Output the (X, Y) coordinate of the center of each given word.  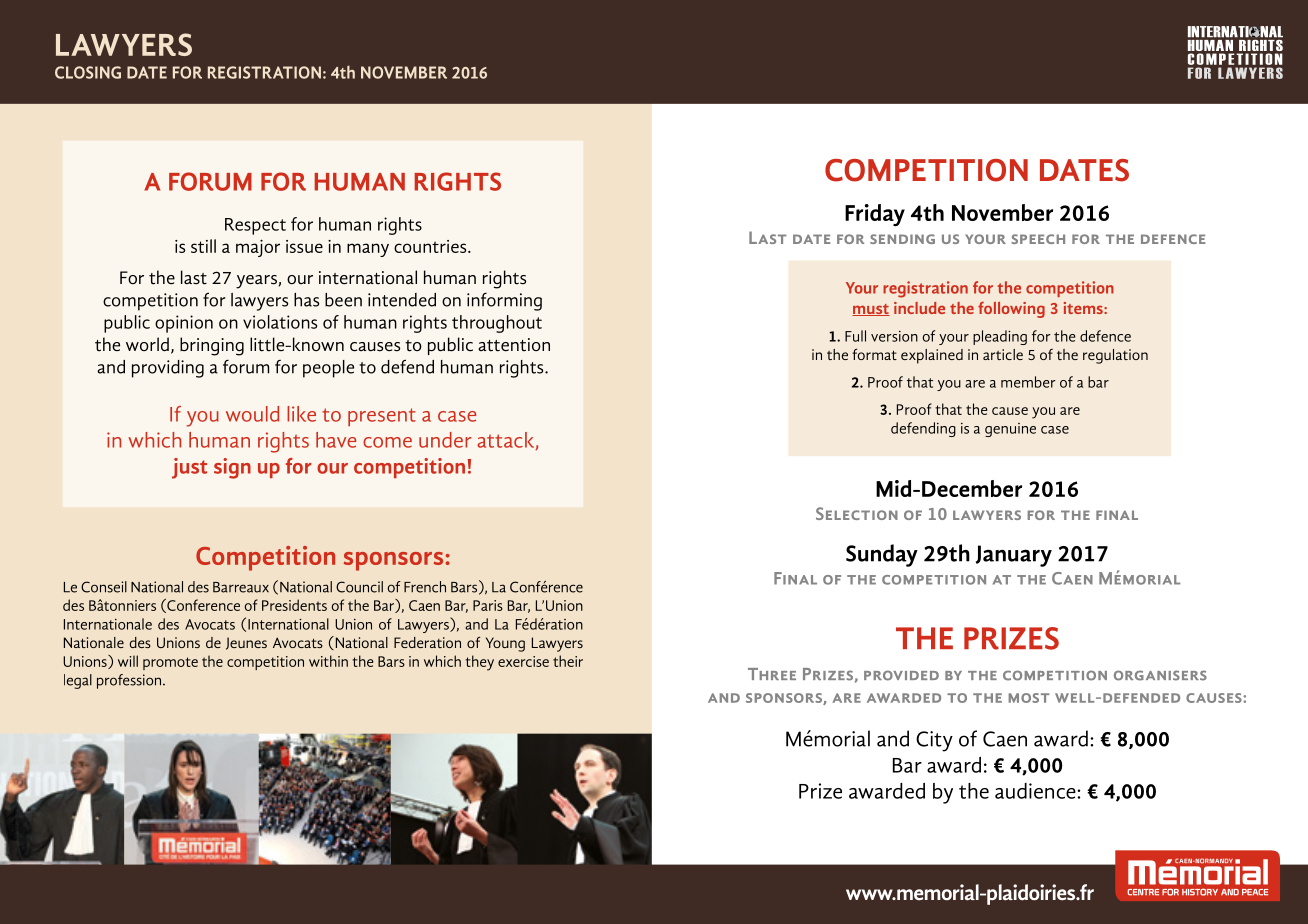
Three (772, 674)
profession (130, 681)
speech (1038, 239)
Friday (875, 215)
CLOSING (88, 72)
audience (1036, 791)
